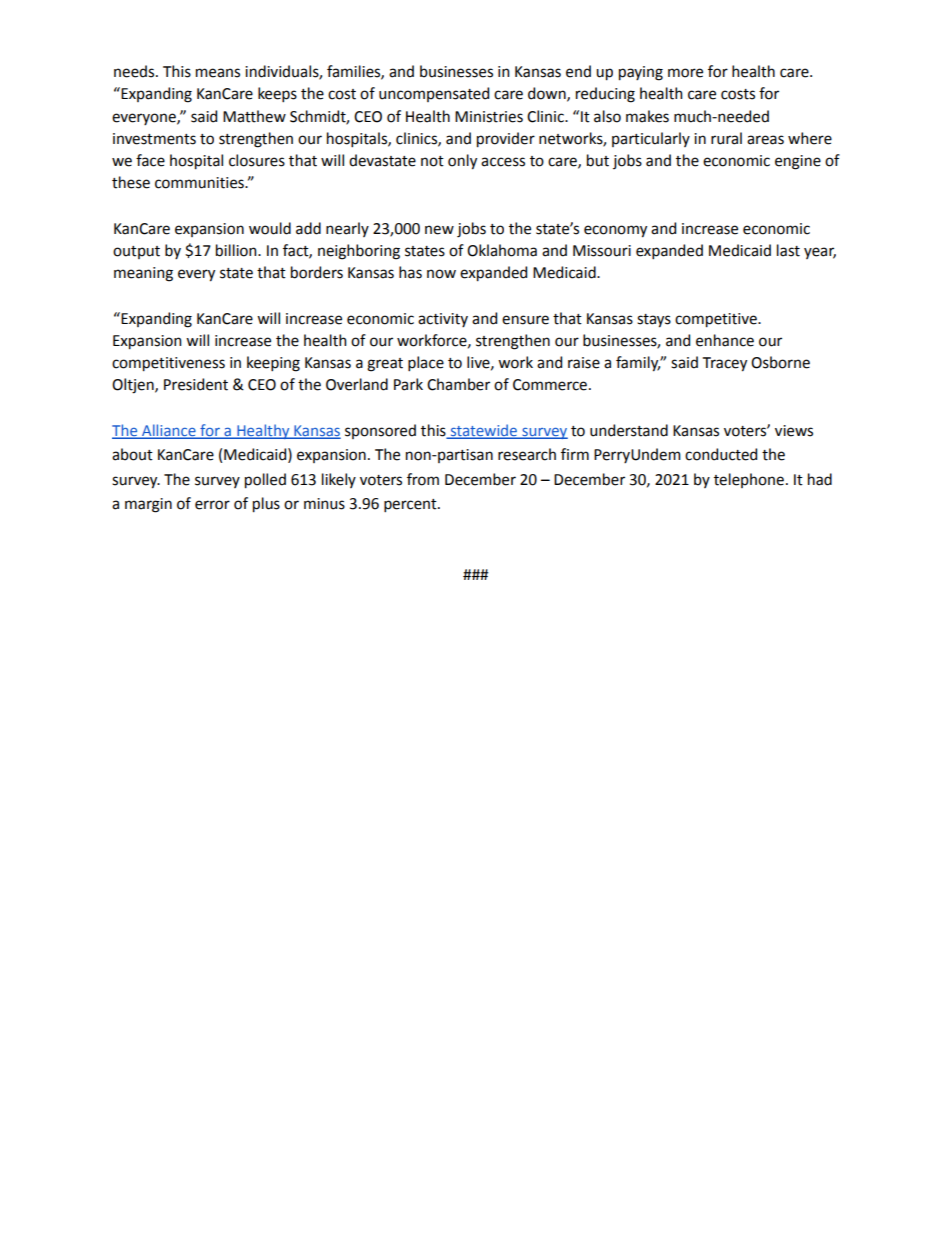 This screenshot has height=1233, width=952. What do you see at coordinates (423, 479) in the screenshot?
I see `from` at bounding box center [423, 479].
